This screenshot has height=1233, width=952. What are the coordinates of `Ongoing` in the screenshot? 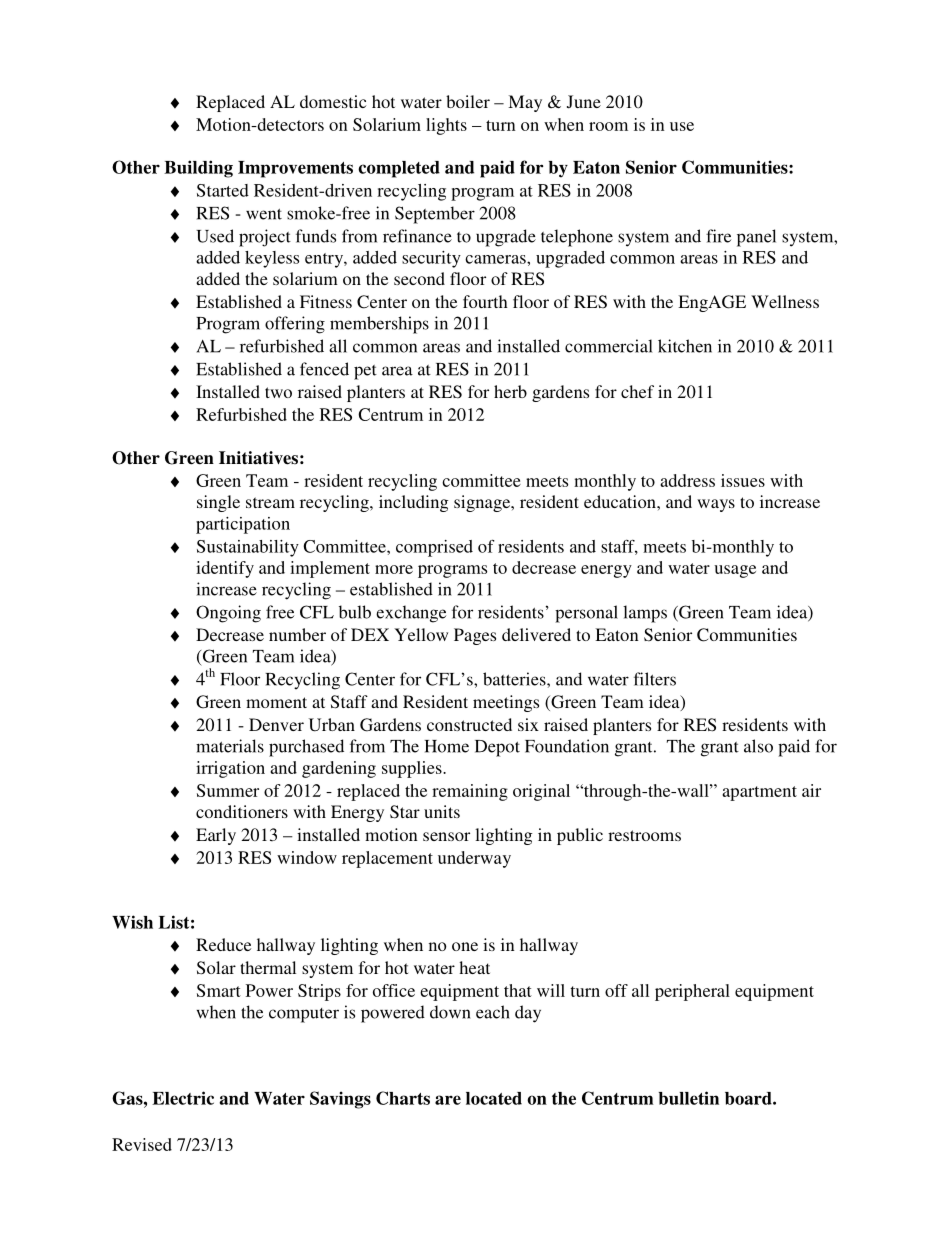 It's located at (228, 614).
